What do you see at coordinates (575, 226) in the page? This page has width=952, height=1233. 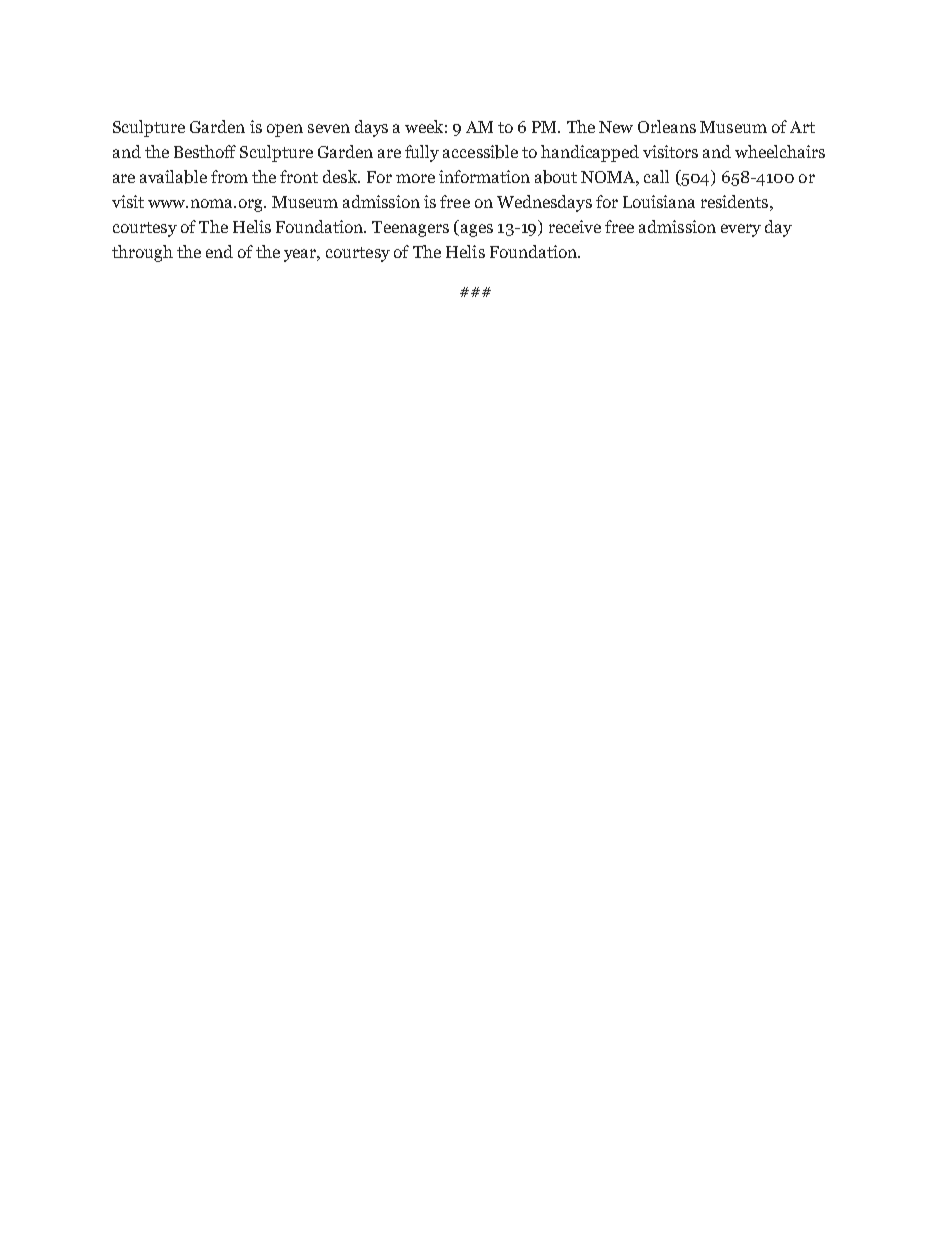 I see `receive` at bounding box center [575, 226].
